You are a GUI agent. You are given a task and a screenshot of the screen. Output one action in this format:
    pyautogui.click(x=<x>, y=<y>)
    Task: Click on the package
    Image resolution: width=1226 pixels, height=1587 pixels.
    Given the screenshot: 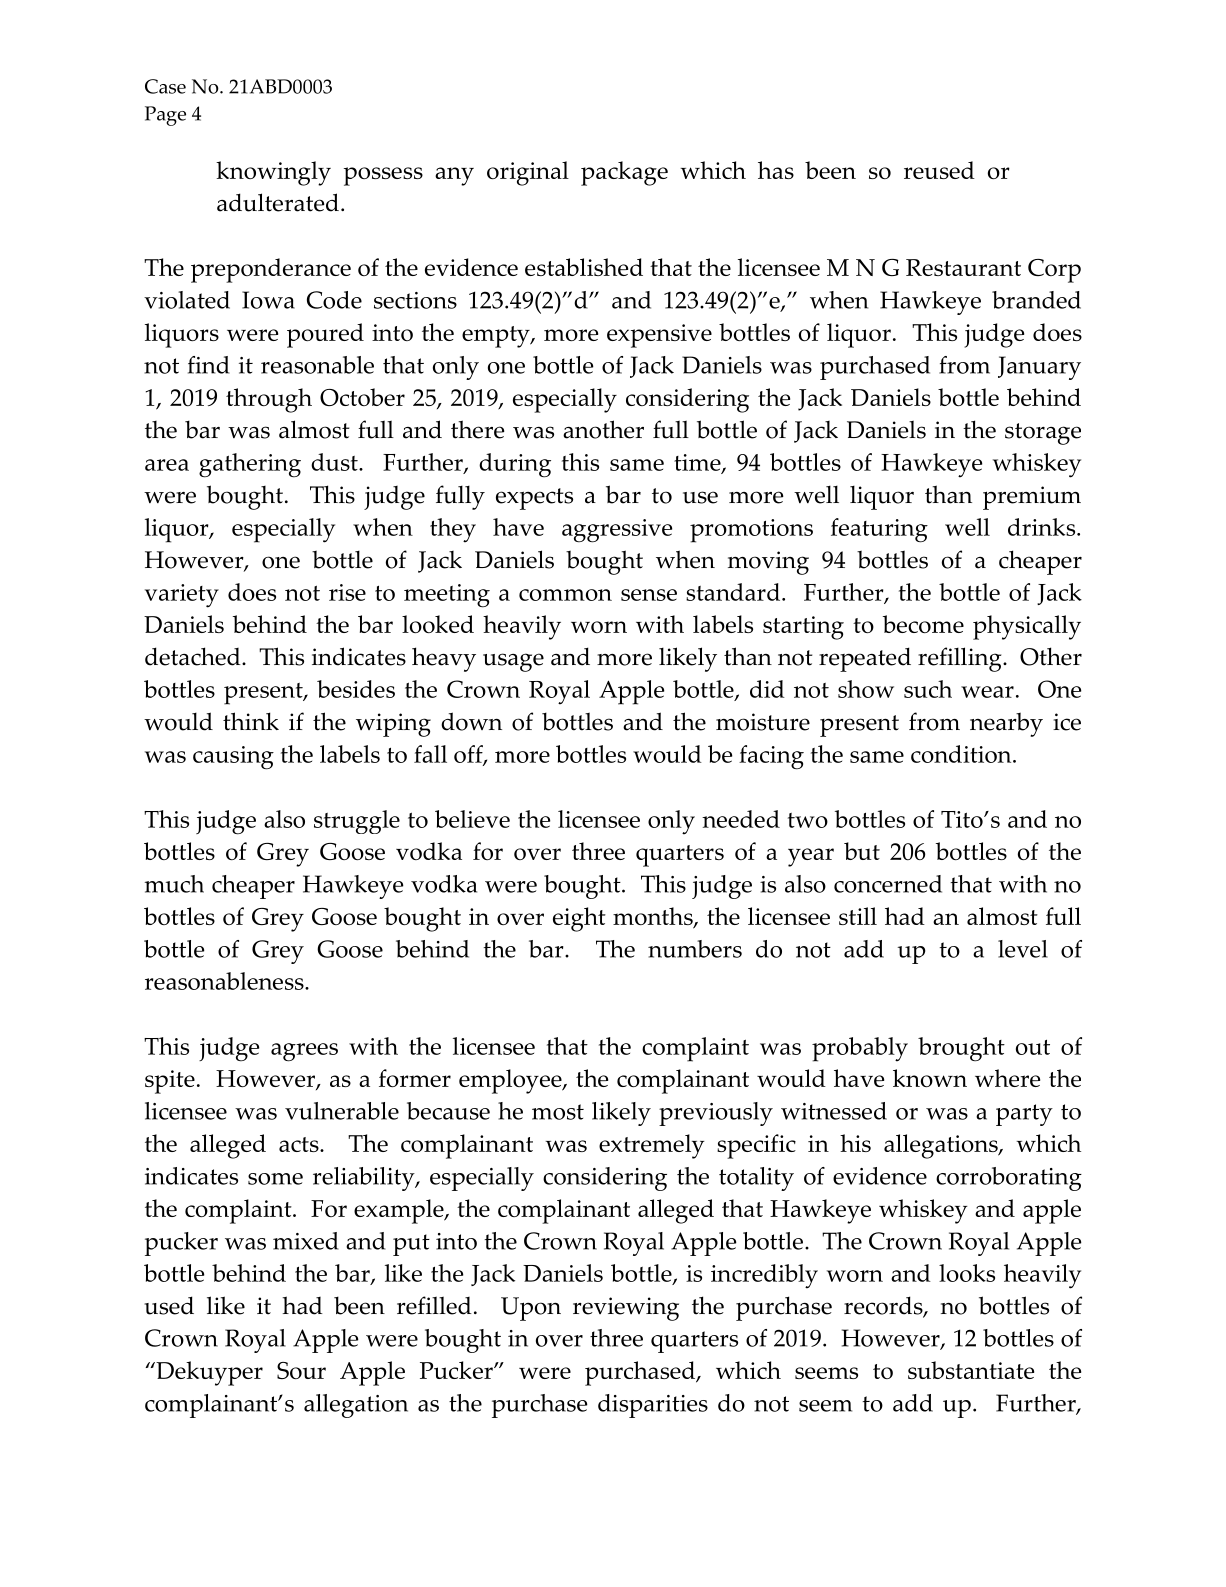 What is the action you would take?
    pyautogui.click(x=624, y=173)
